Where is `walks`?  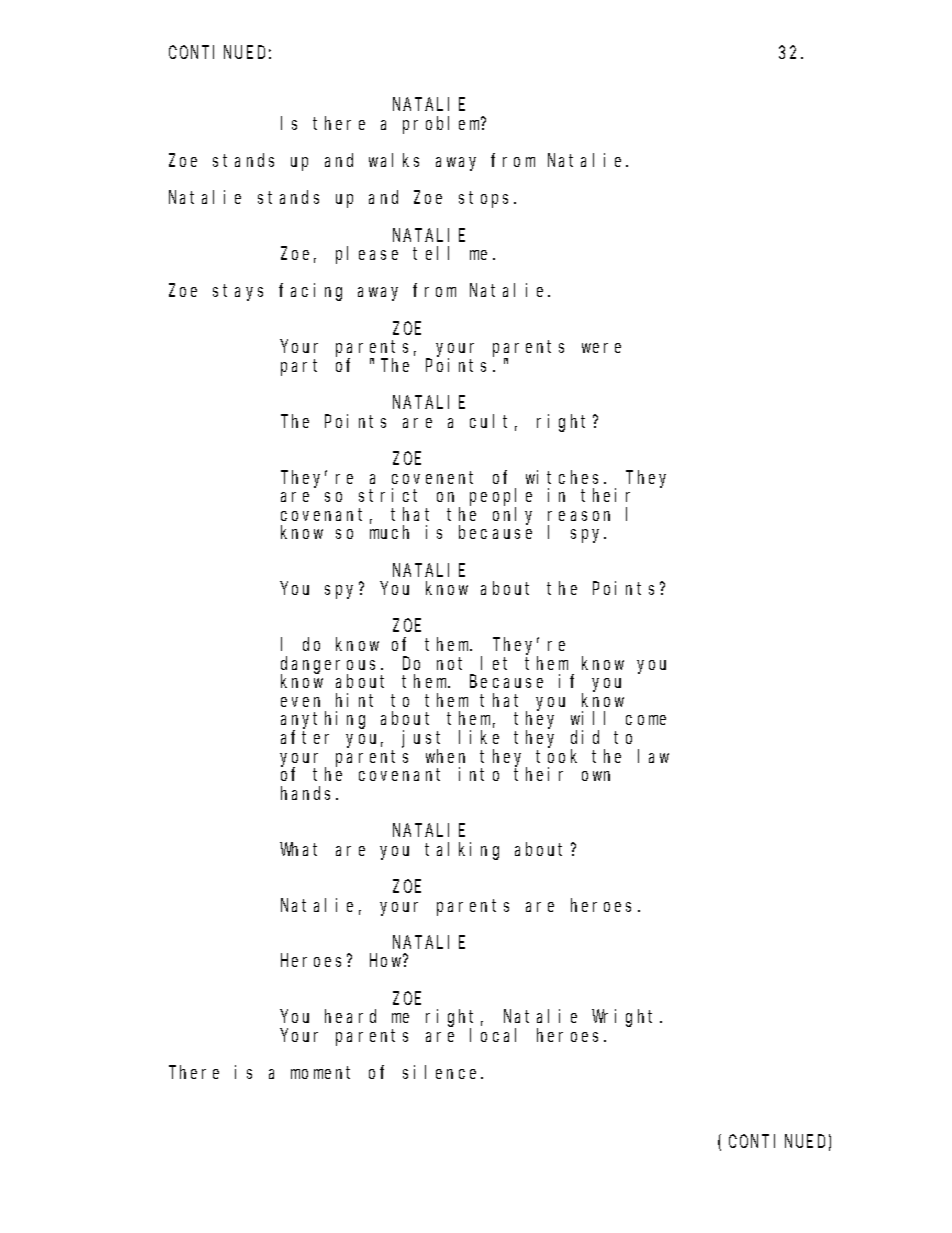
walks is located at coordinates (394, 160).
